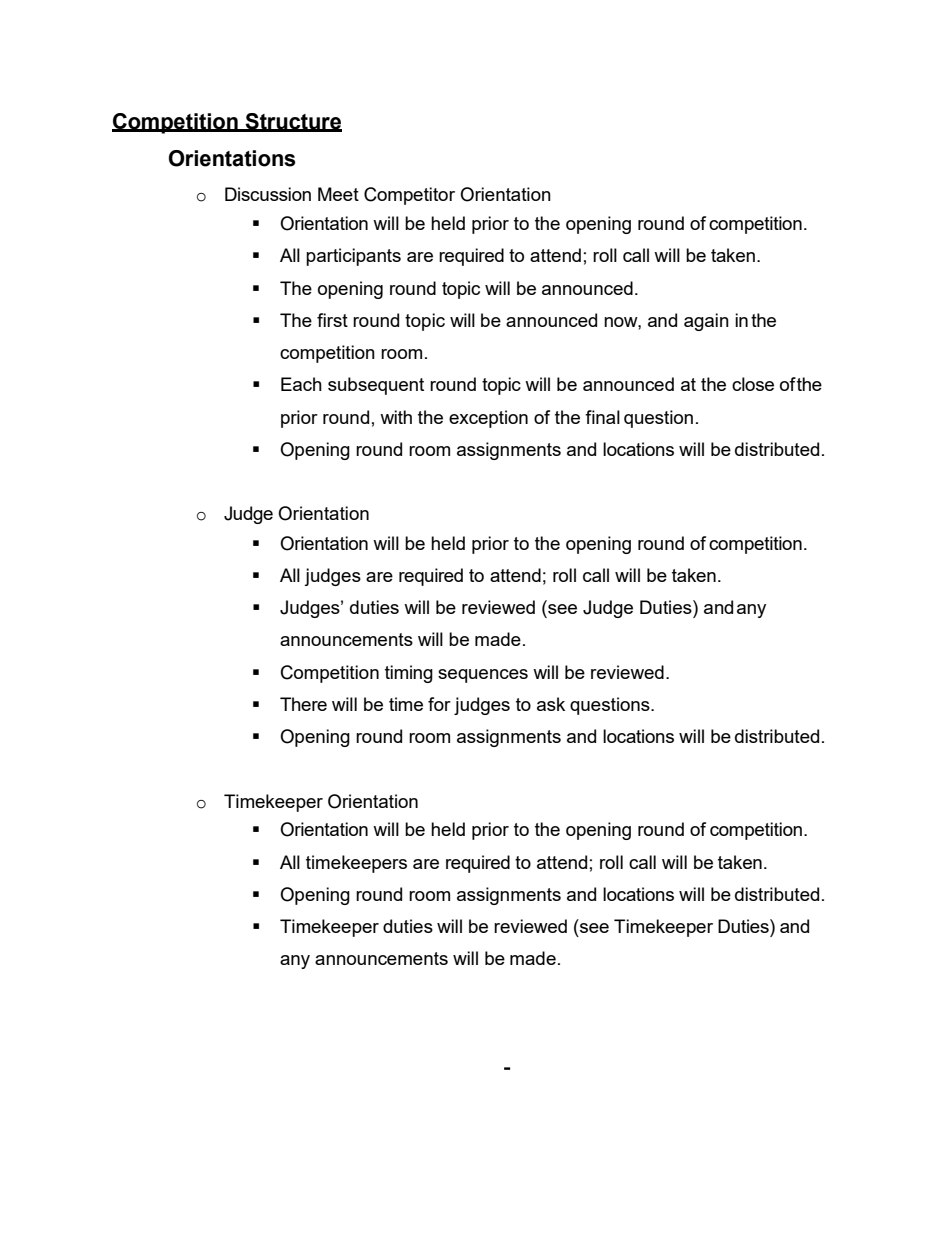 This image has height=1233, width=952. Describe the element at coordinates (409, 196) in the image. I see `Competitor` at that location.
